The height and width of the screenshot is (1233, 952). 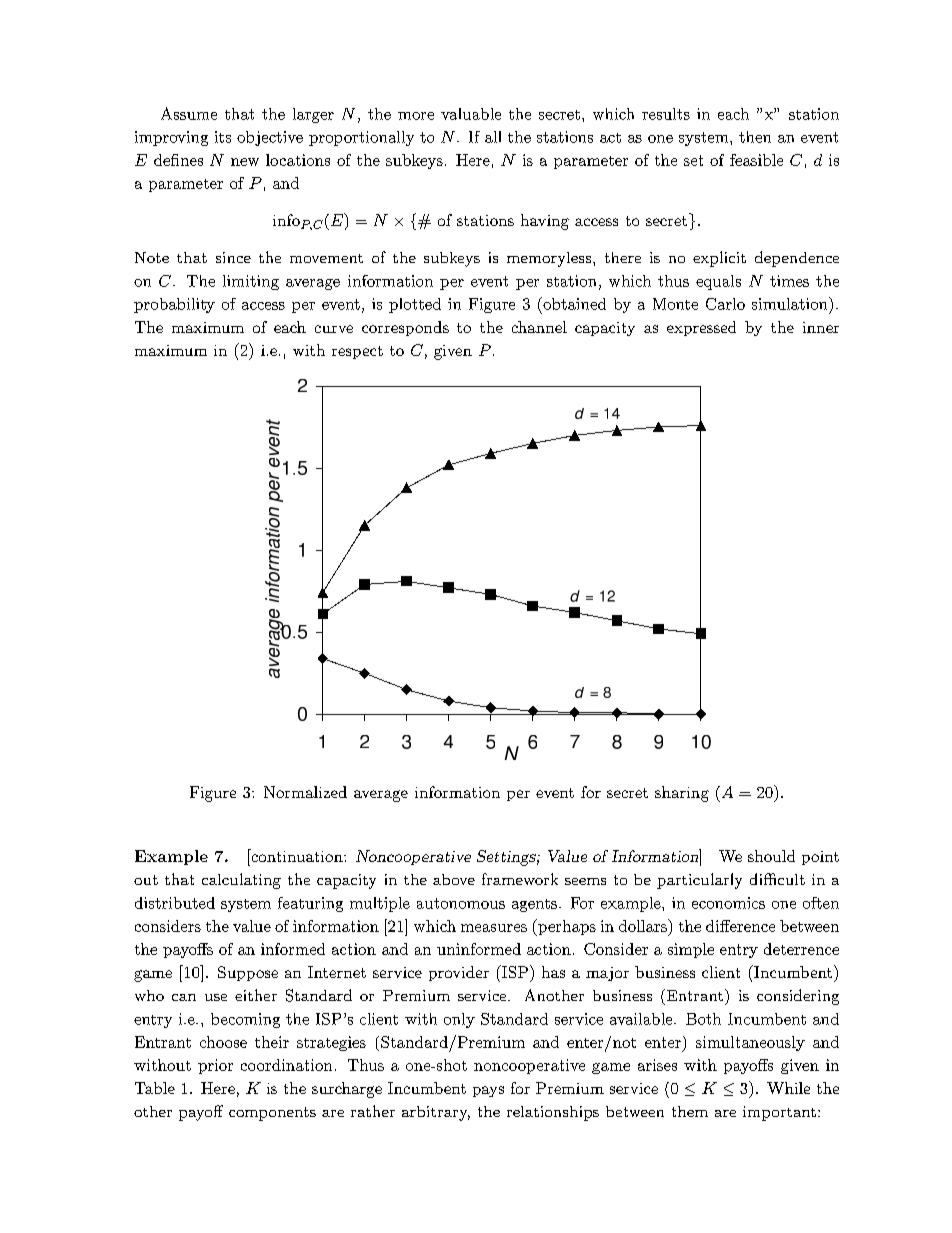 I want to click on channel, so click(x=539, y=327).
